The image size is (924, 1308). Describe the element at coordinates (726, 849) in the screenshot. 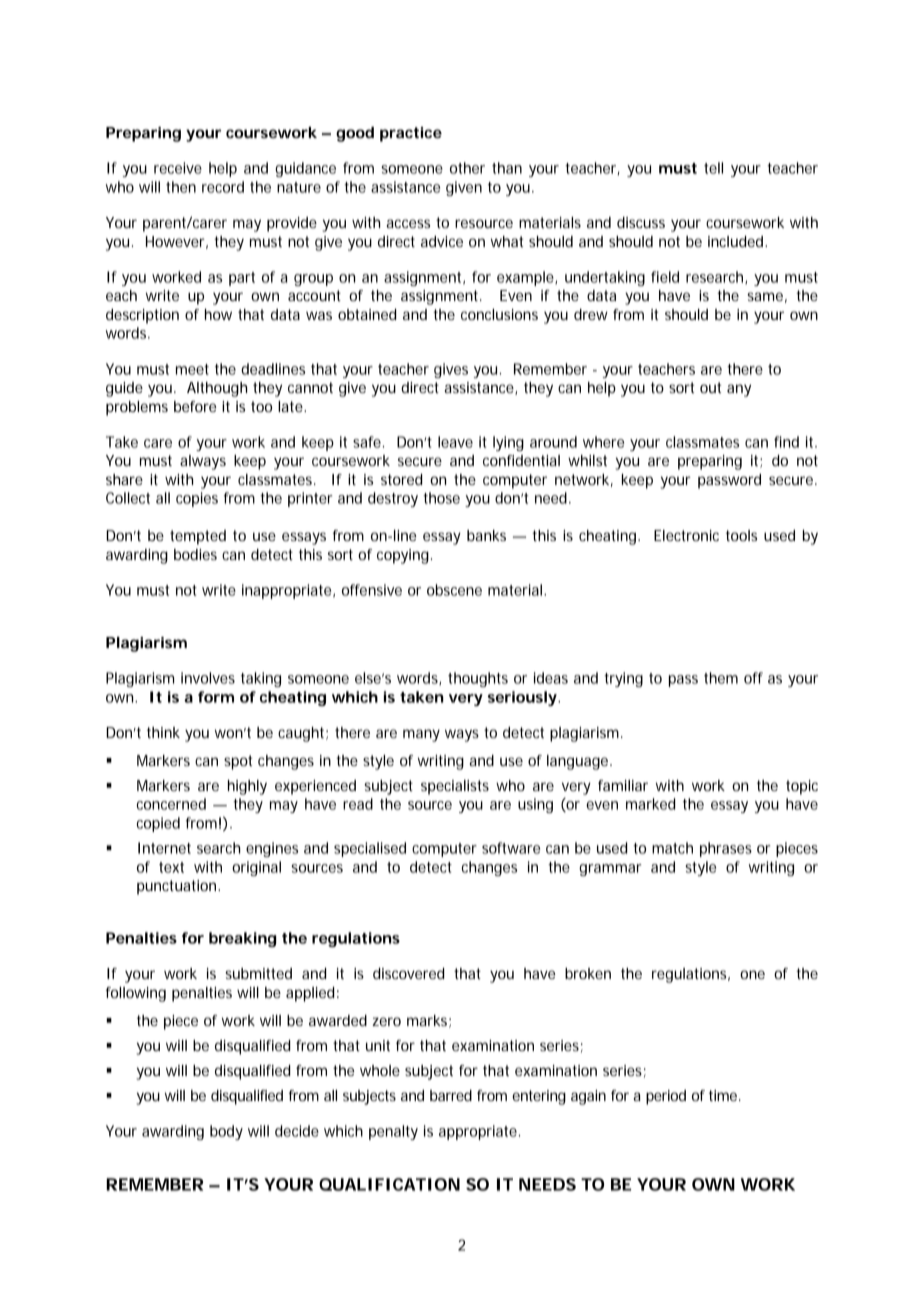

I see `phrases` at that location.
